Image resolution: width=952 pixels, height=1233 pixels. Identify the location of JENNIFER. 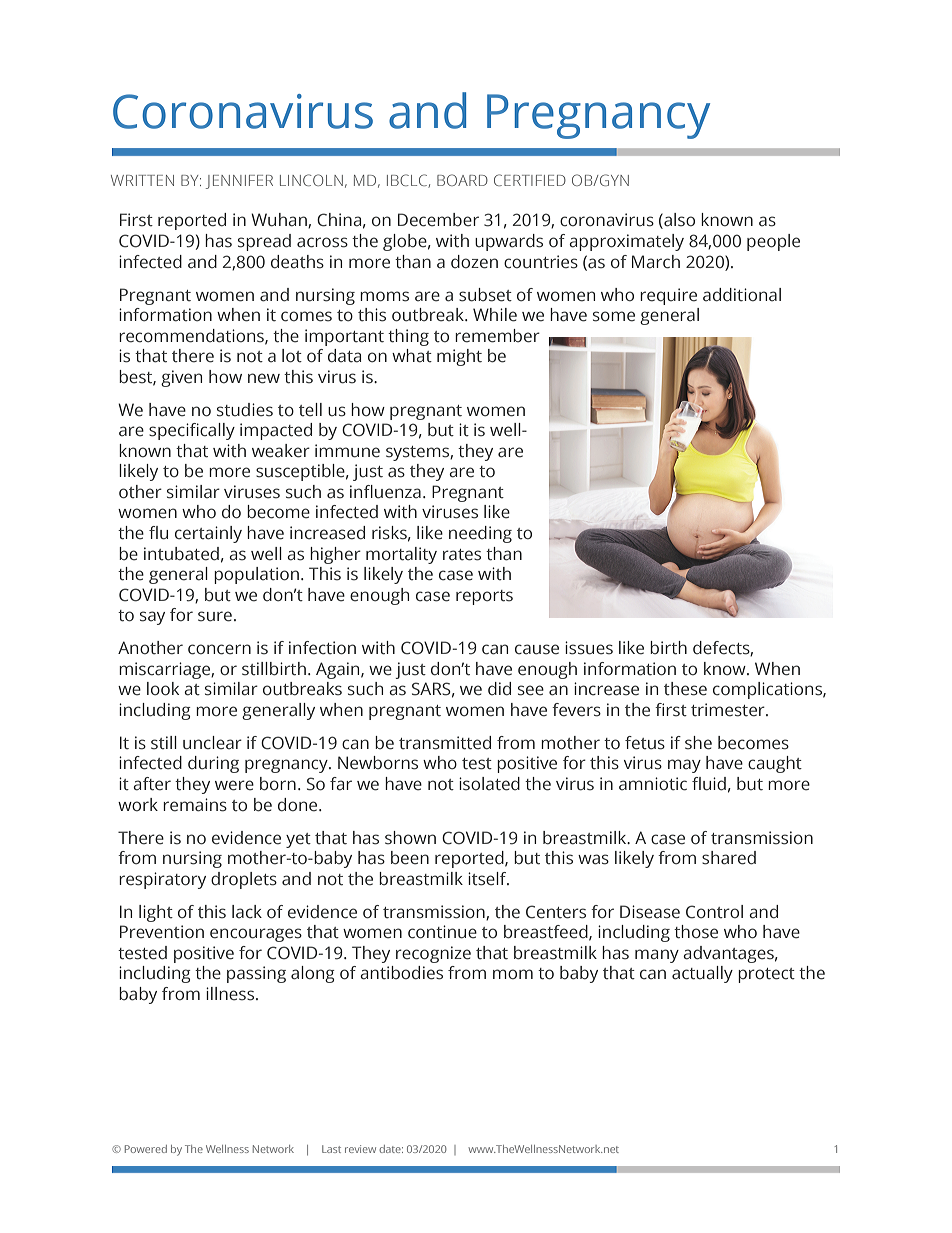
(239, 182).
